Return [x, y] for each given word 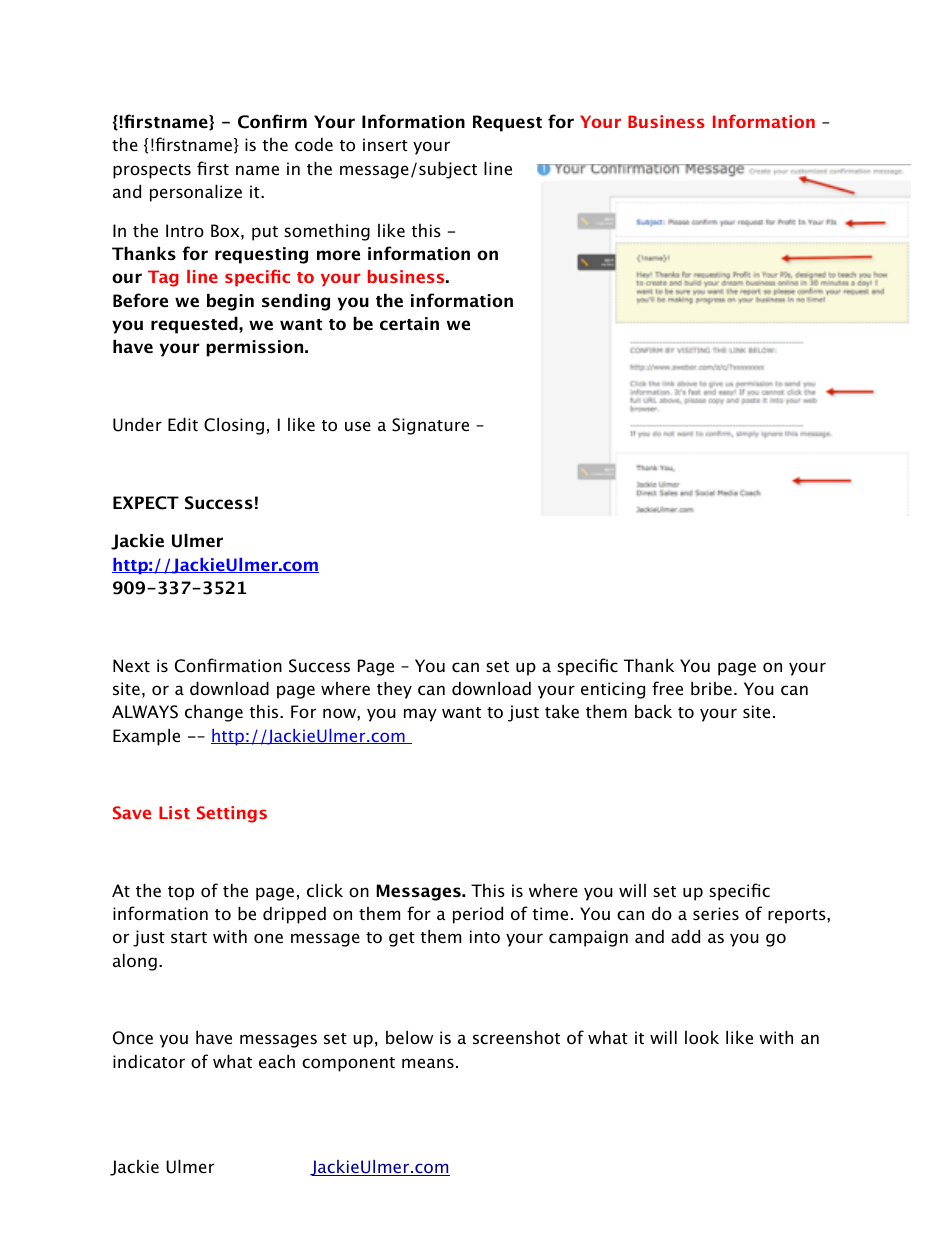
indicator [149, 1061]
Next [131, 665]
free [667, 688]
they [394, 690]
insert [385, 144]
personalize [196, 193]
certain [409, 323]
